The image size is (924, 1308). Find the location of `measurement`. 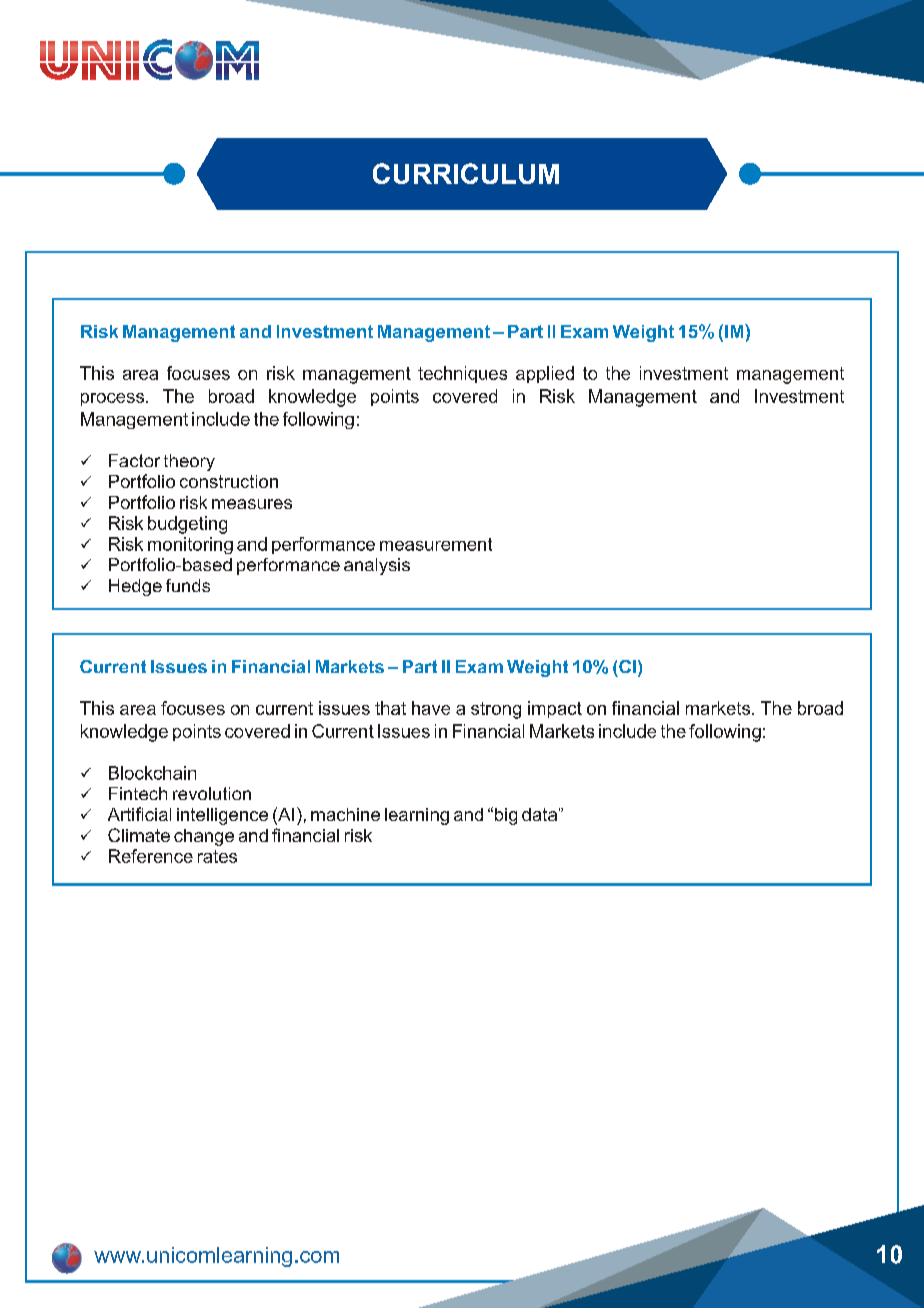

measurement is located at coordinates (436, 544).
